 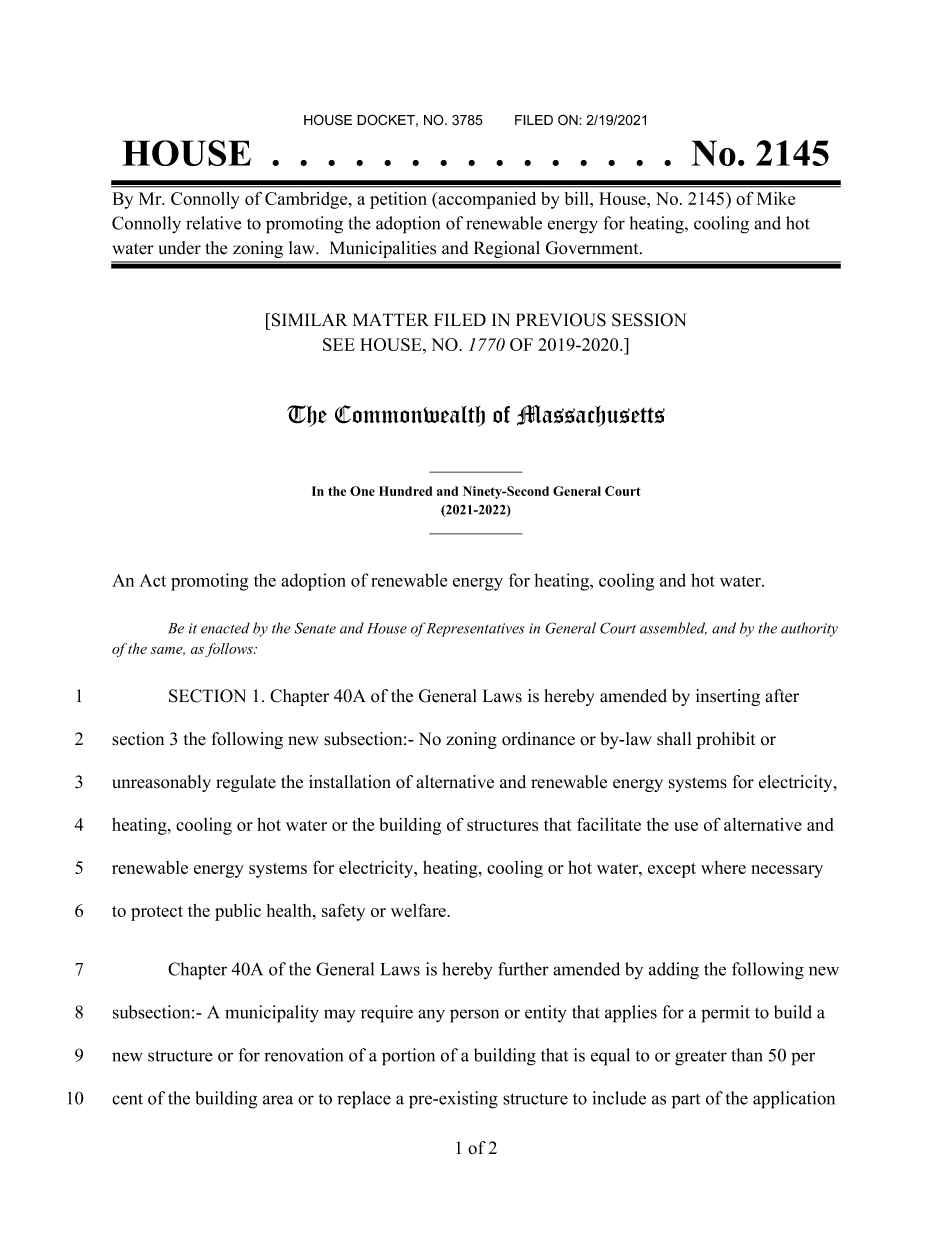 What do you see at coordinates (486, 200) in the image?
I see `accompanied` at bounding box center [486, 200].
